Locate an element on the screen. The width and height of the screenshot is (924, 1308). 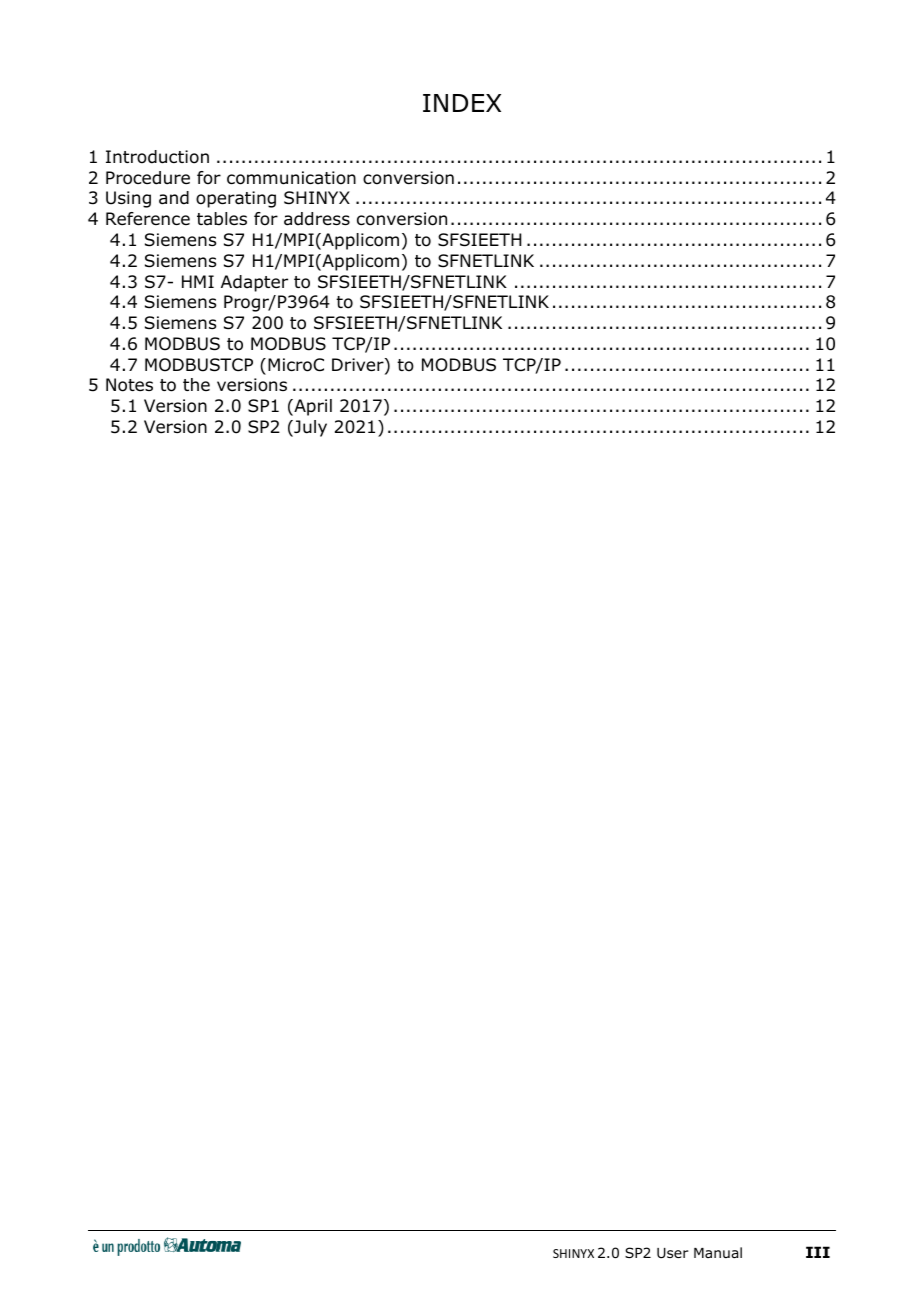
Adapter is located at coordinates (254, 283).
